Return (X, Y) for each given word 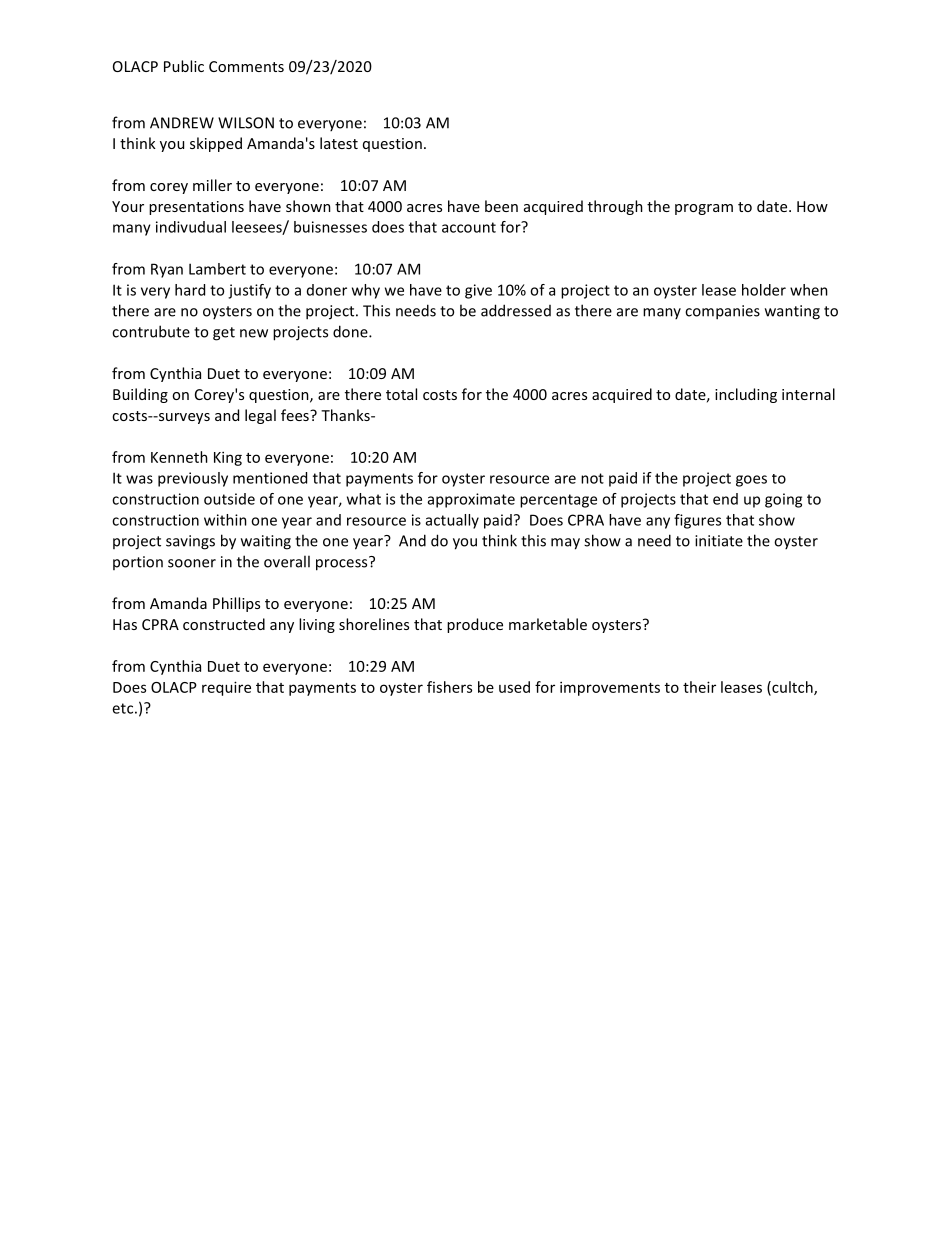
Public (184, 66)
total (401, 394)
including (746, 395)
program (704, 209)
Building (140, 395)
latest (339, 143)
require (226, 688)
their (699, 687)
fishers (449, 687)
